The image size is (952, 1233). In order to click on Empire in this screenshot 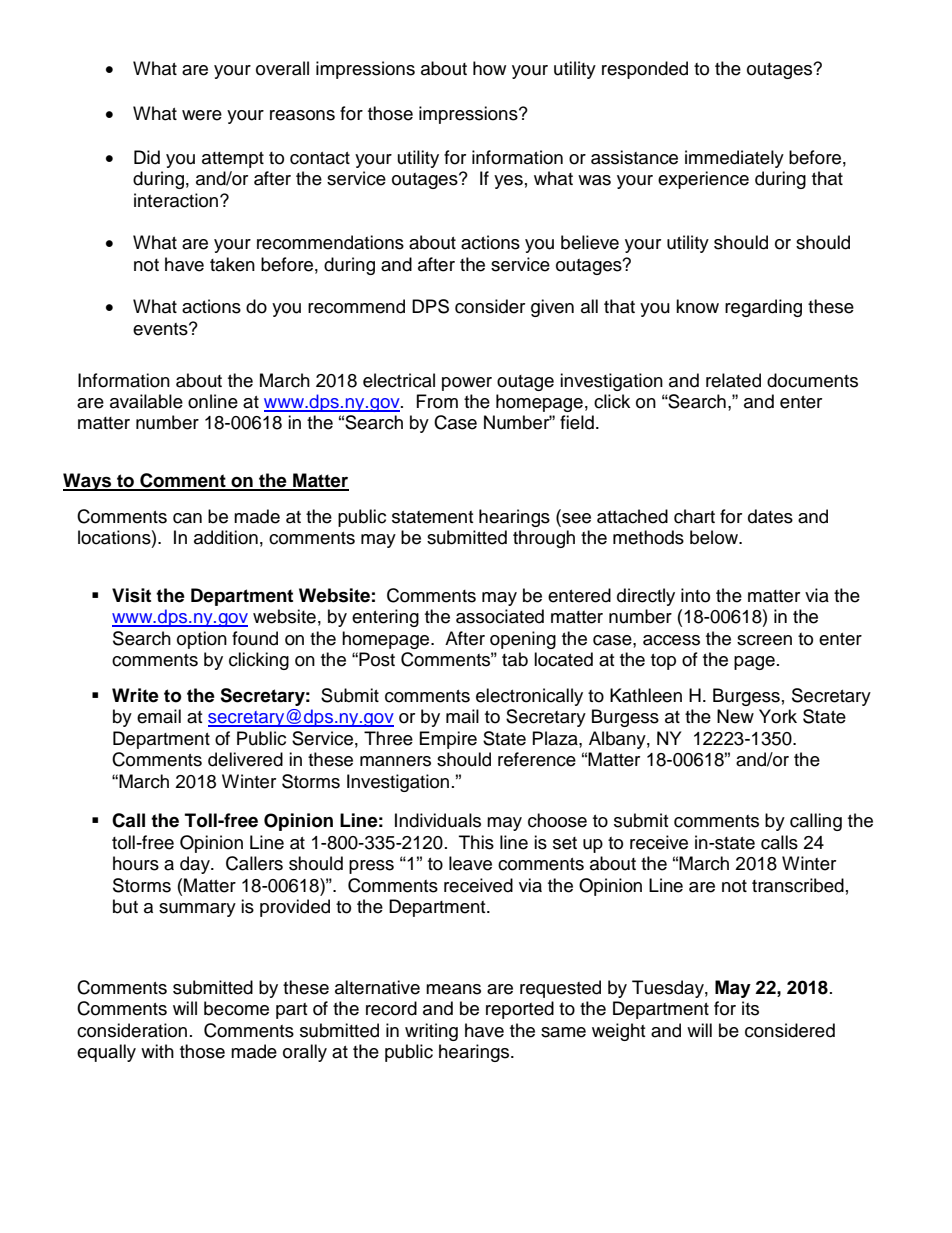, I will do `click(448, 740)`.
